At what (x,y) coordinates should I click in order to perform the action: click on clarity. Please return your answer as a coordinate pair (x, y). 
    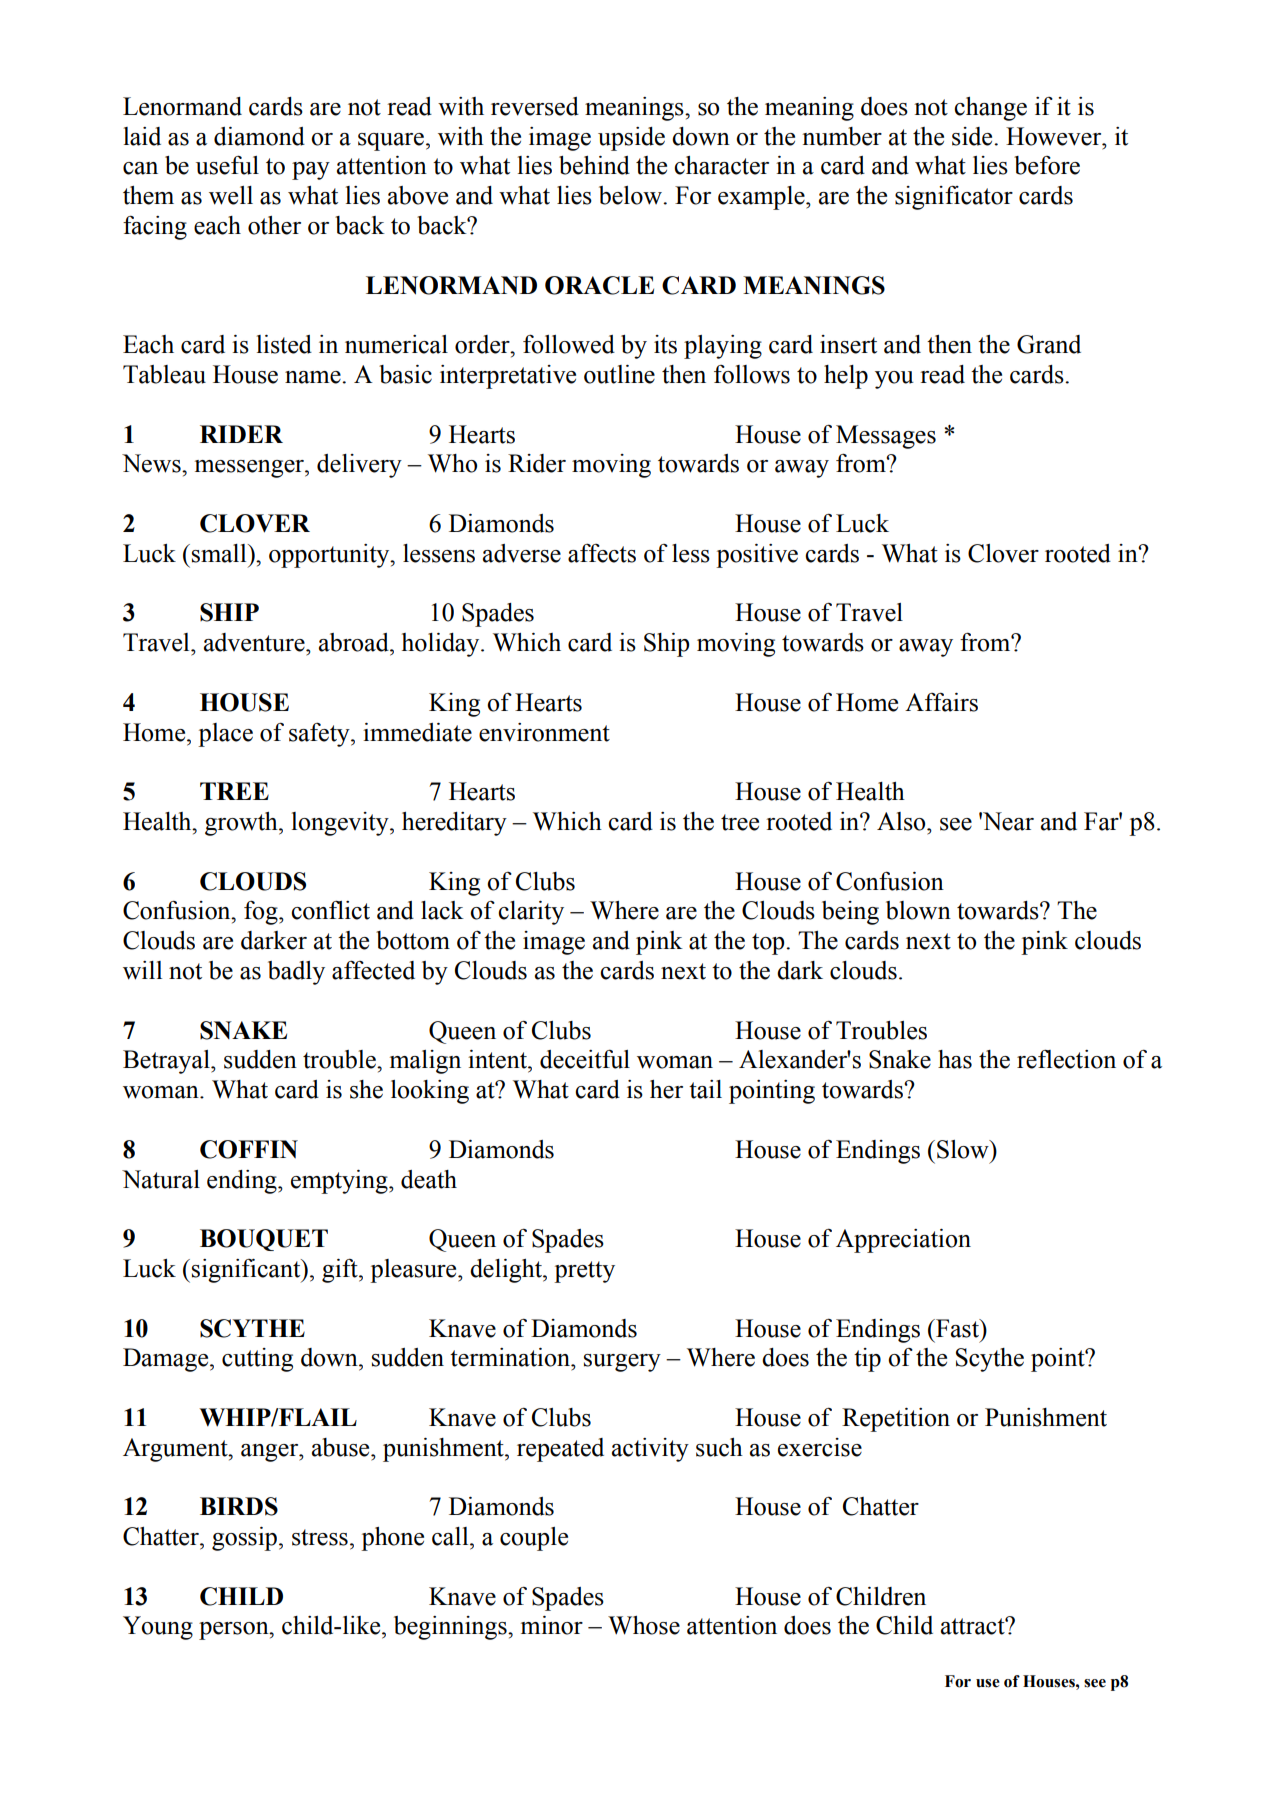
    Looking at the image, I should click on (531, 913).
